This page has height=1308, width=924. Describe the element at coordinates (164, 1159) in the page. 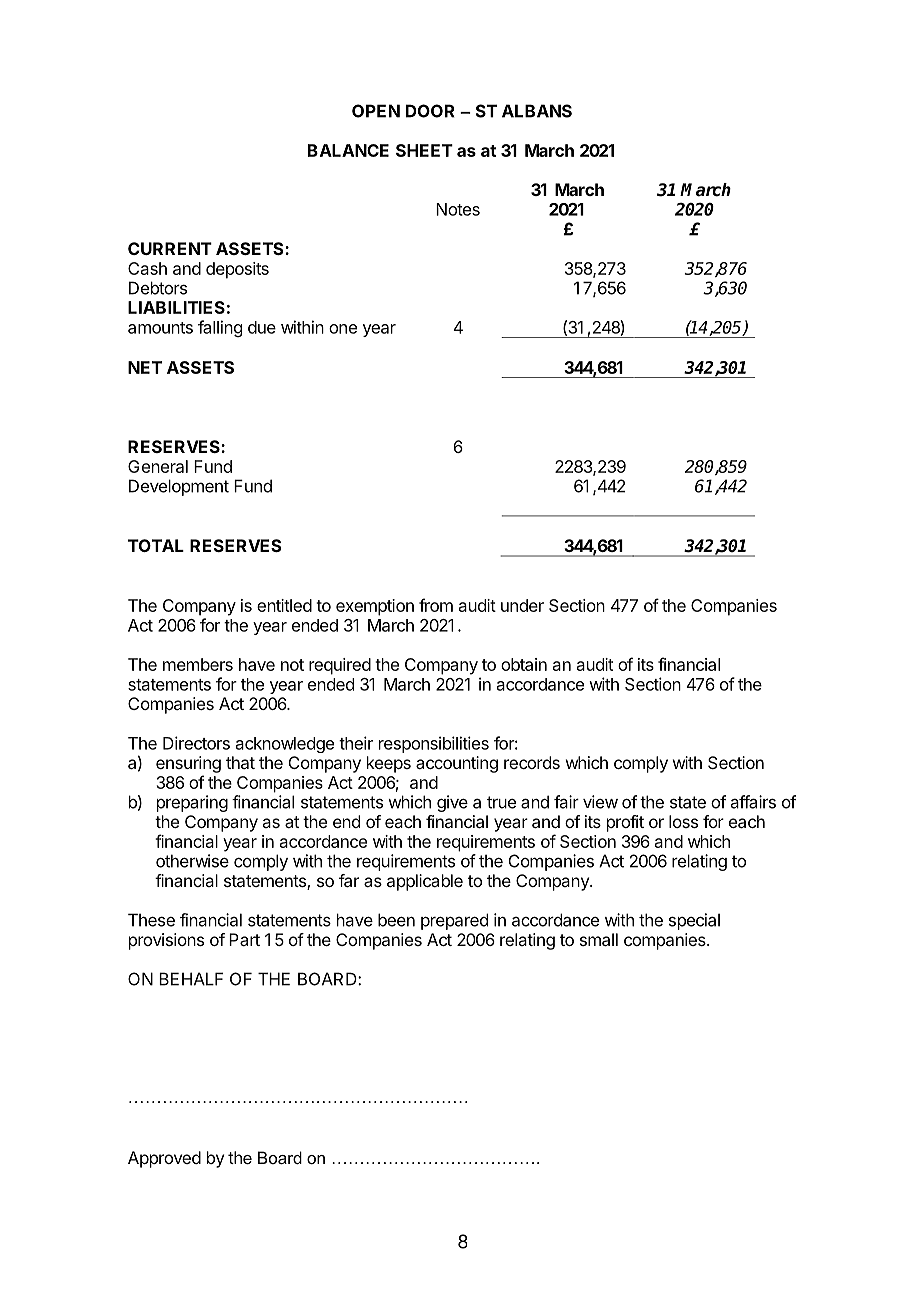

I see `Approved` at that location.
